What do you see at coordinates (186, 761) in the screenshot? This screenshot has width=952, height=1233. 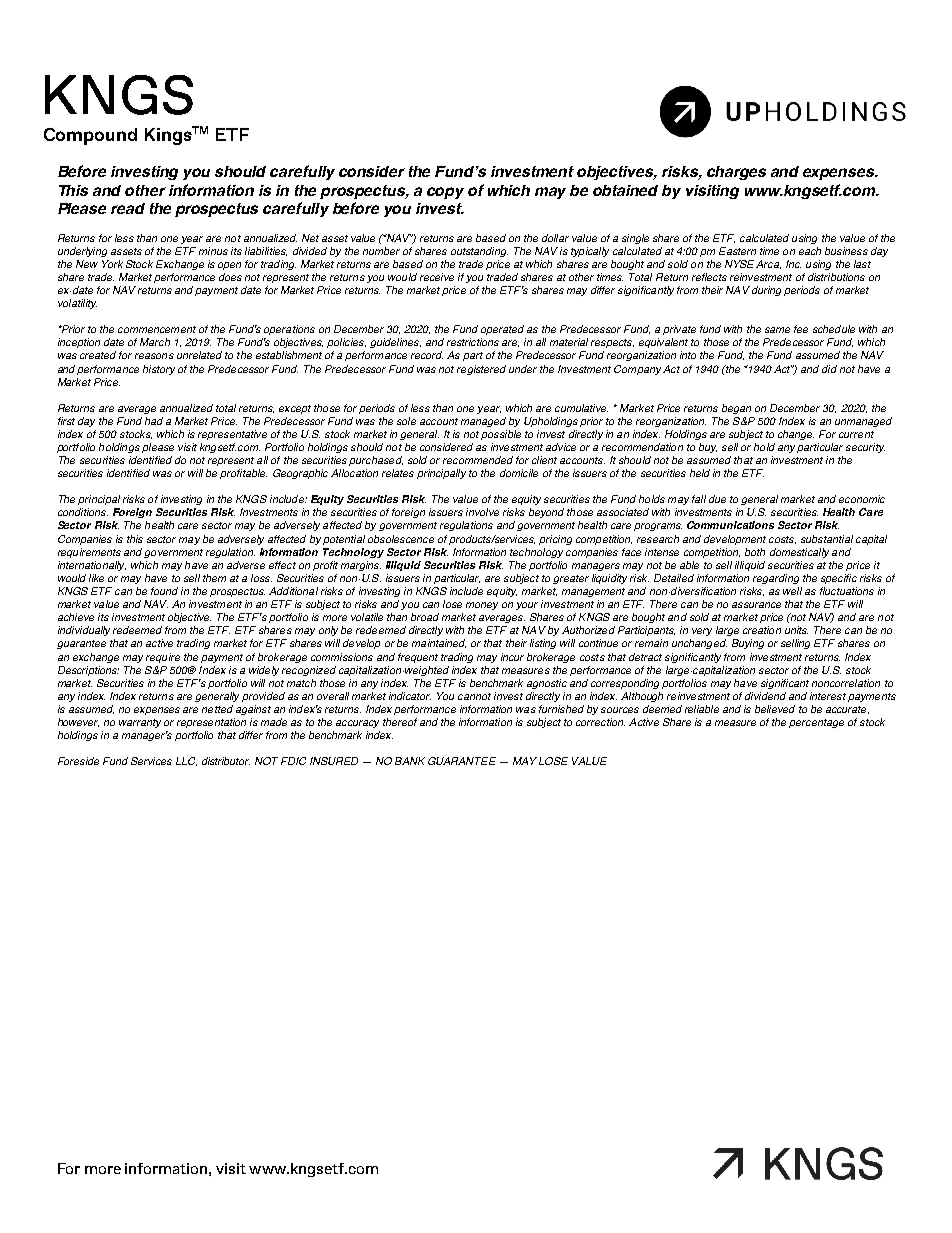 I see `LLC` at bounding box center [186, 761].
